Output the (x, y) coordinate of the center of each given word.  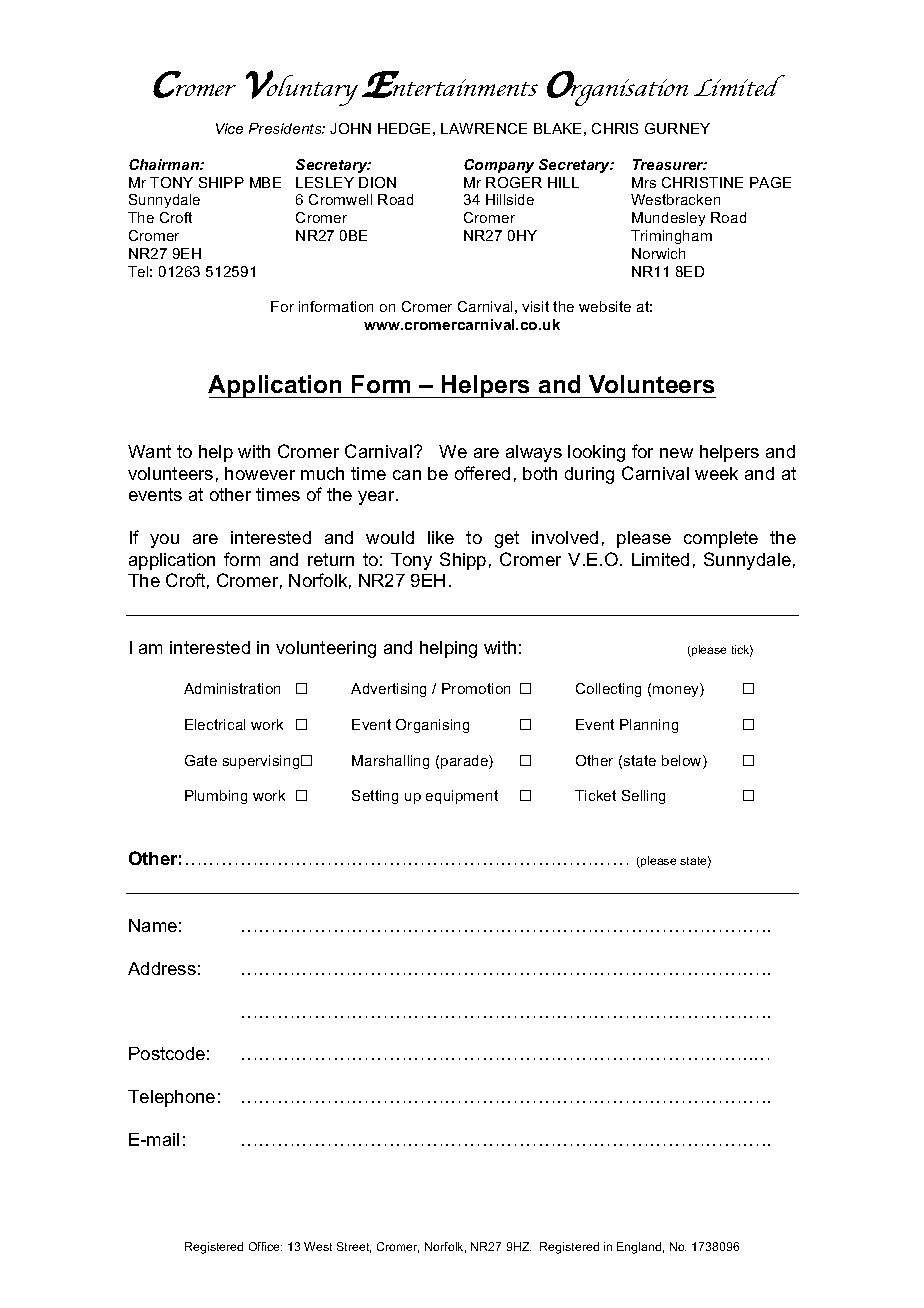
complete (721, 539)
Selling (643, 797)
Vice (229, 128)
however (260, 473)
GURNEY (677, 128)
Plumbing (216, 797)
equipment (462, 797)
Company (499, 166)
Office (265, 1246)
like (441, 537)
